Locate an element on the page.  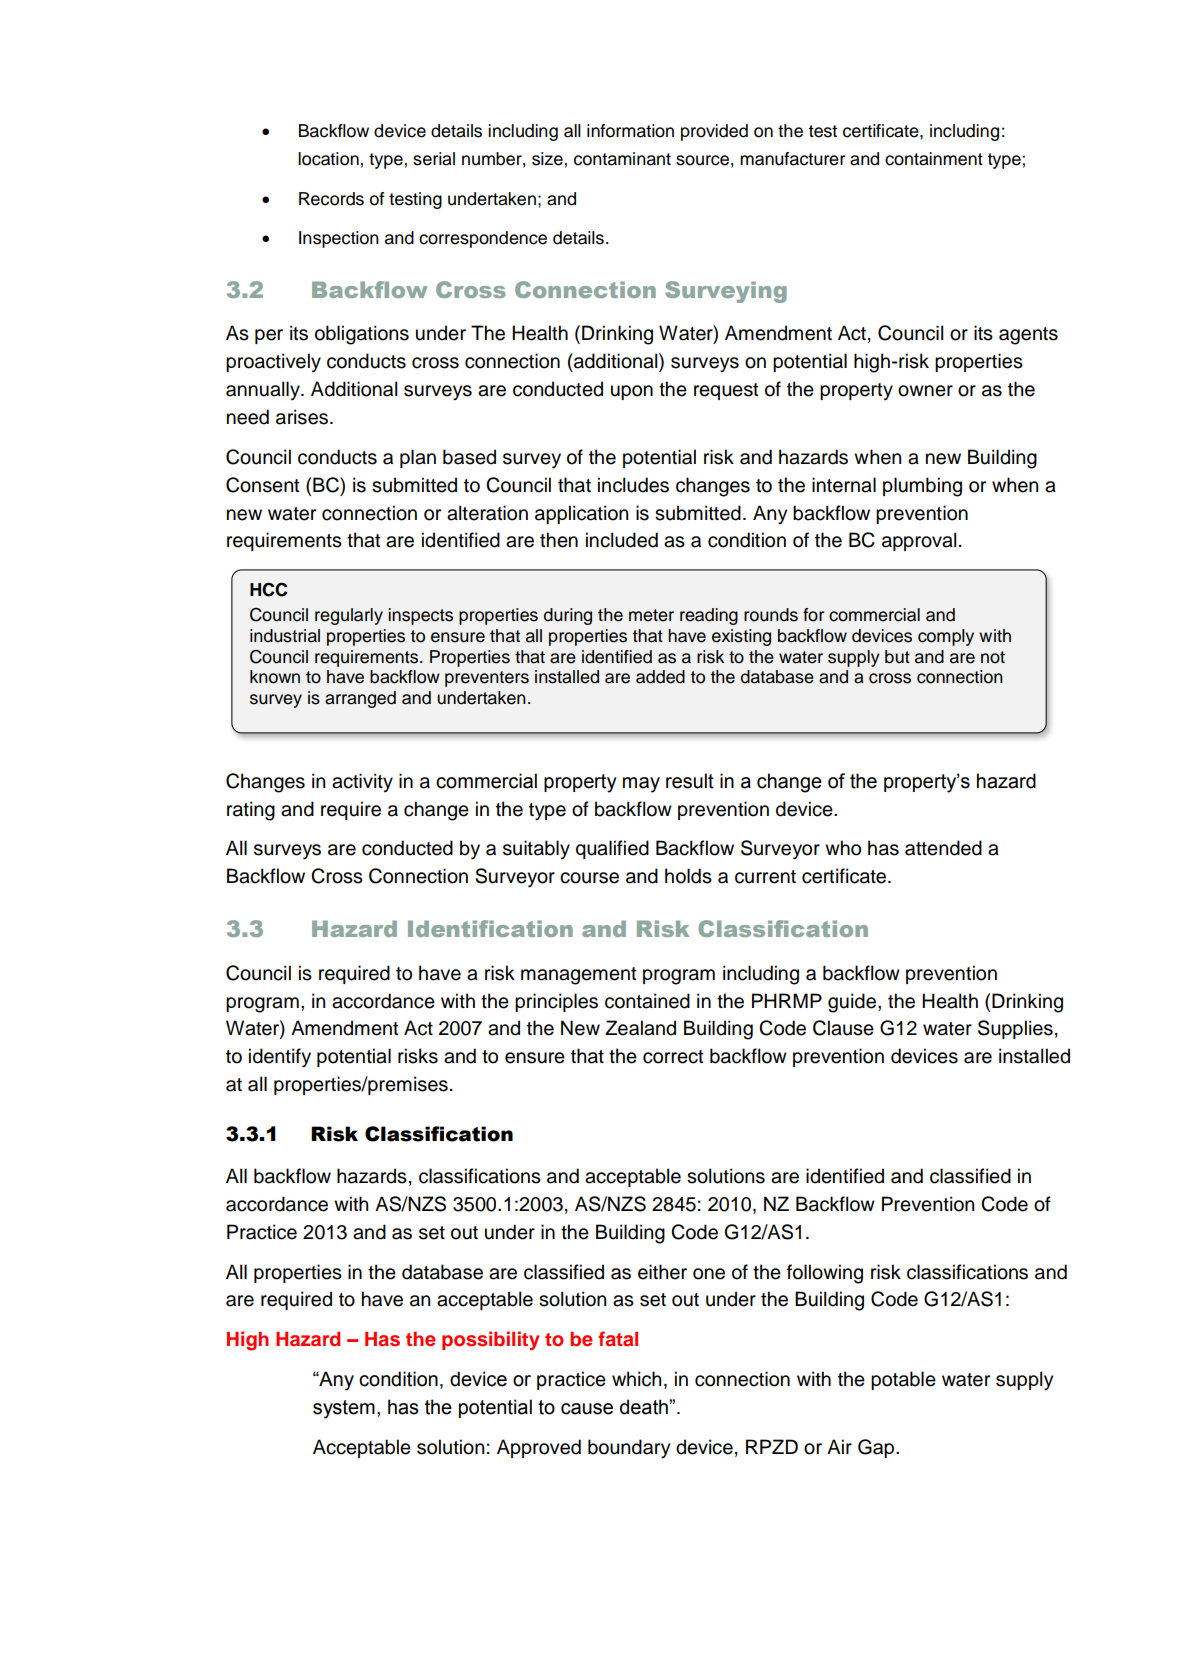
containment is located at coordinates (934, 159).
